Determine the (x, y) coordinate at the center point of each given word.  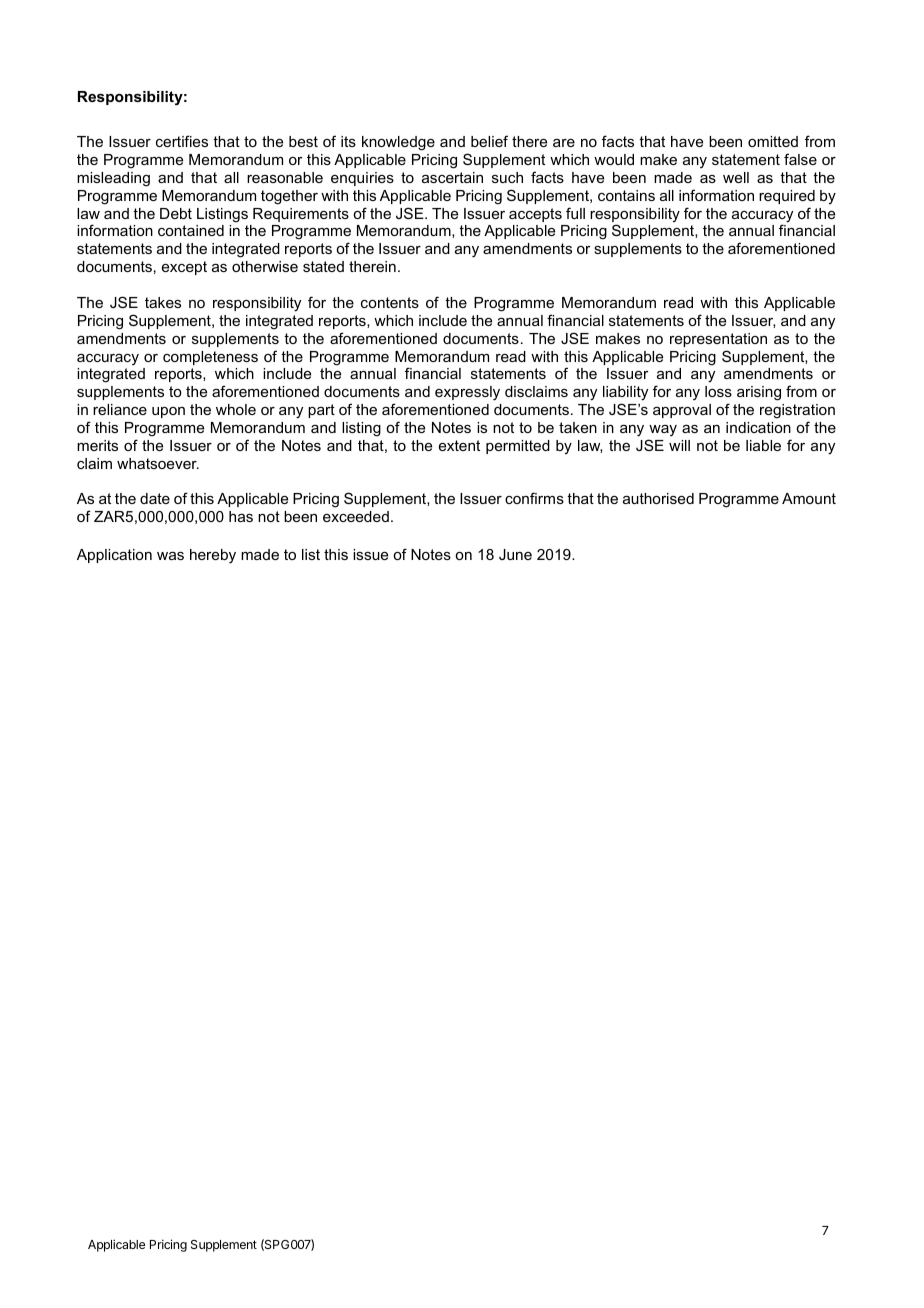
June (515, 554)
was (170, 556)
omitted (773, 141)
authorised (658, 498)
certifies (182, 141)
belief (489, 141)
